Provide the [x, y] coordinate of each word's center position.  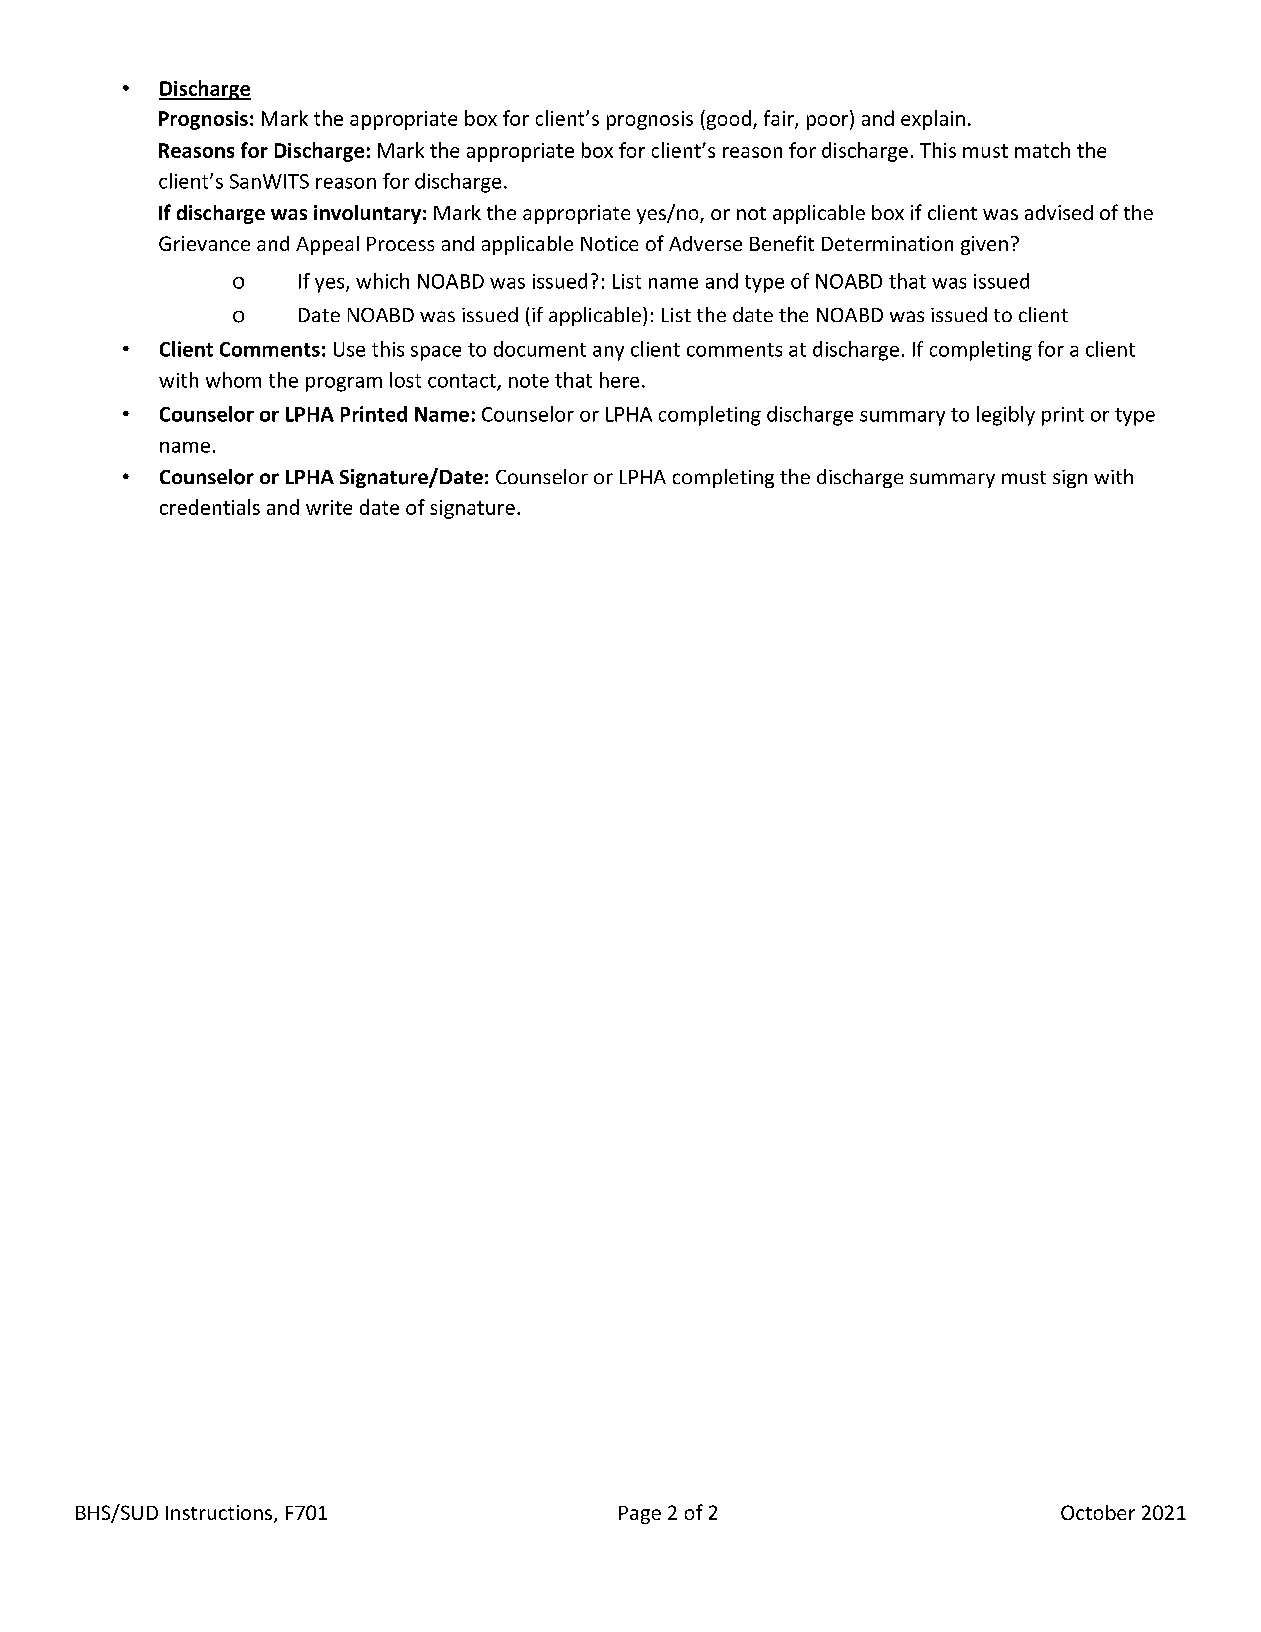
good [727, 120]
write [329, 507]
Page [640, 1515]
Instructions [220, 1514]
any [608, 353]
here [619, 380]
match [1042, 150]
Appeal [327, 245]
